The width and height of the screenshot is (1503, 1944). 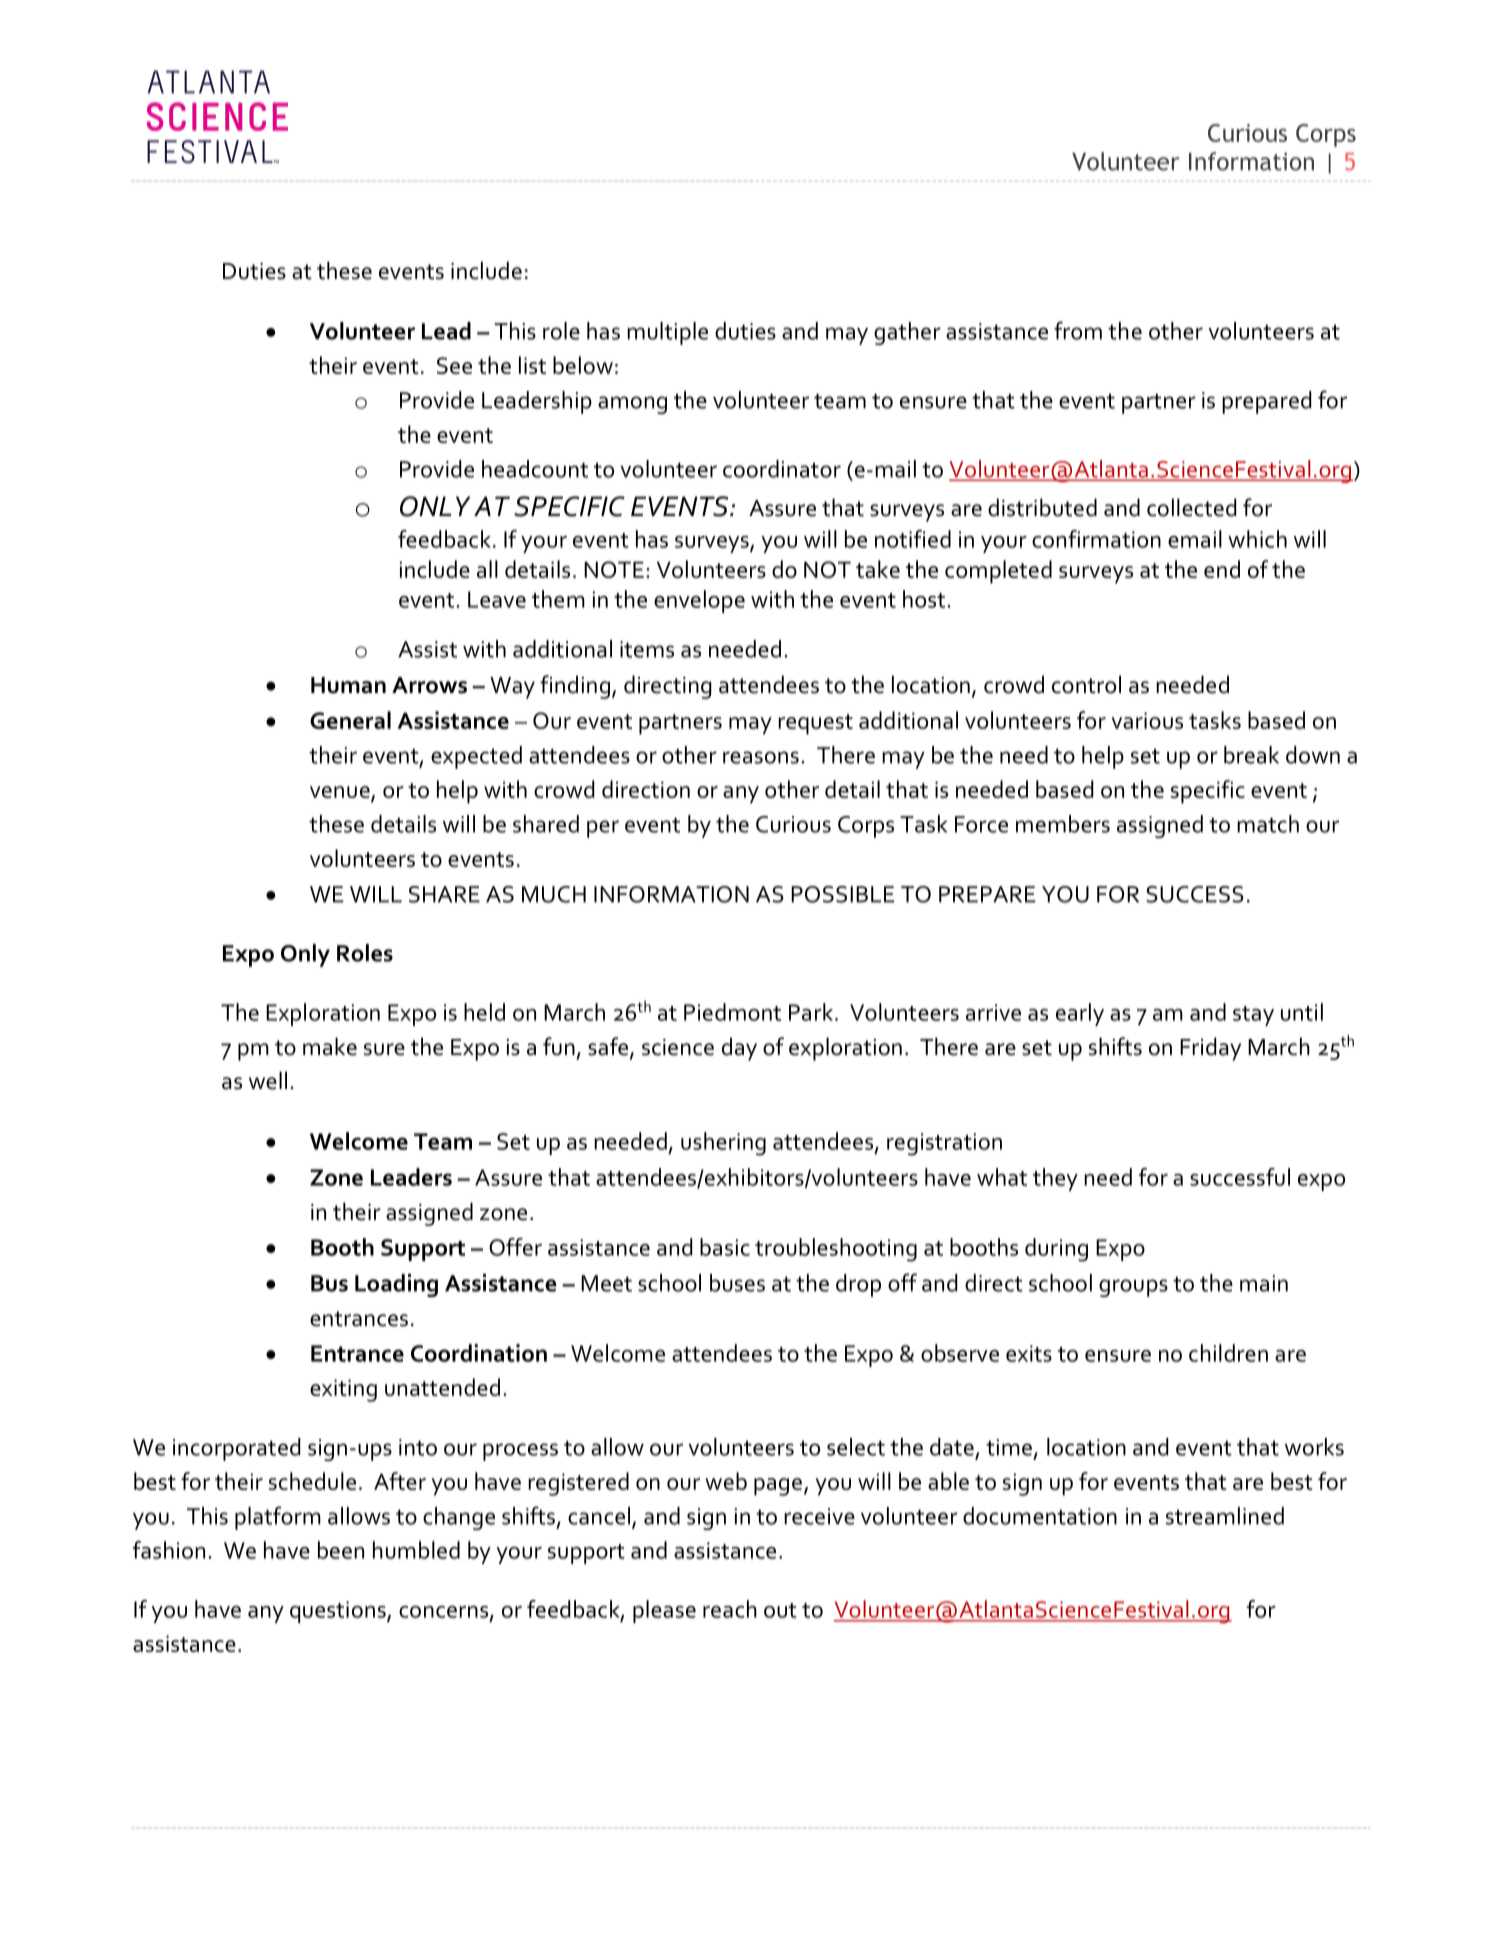 I want to click on streamlined, so click(x=1225, y=1516).
